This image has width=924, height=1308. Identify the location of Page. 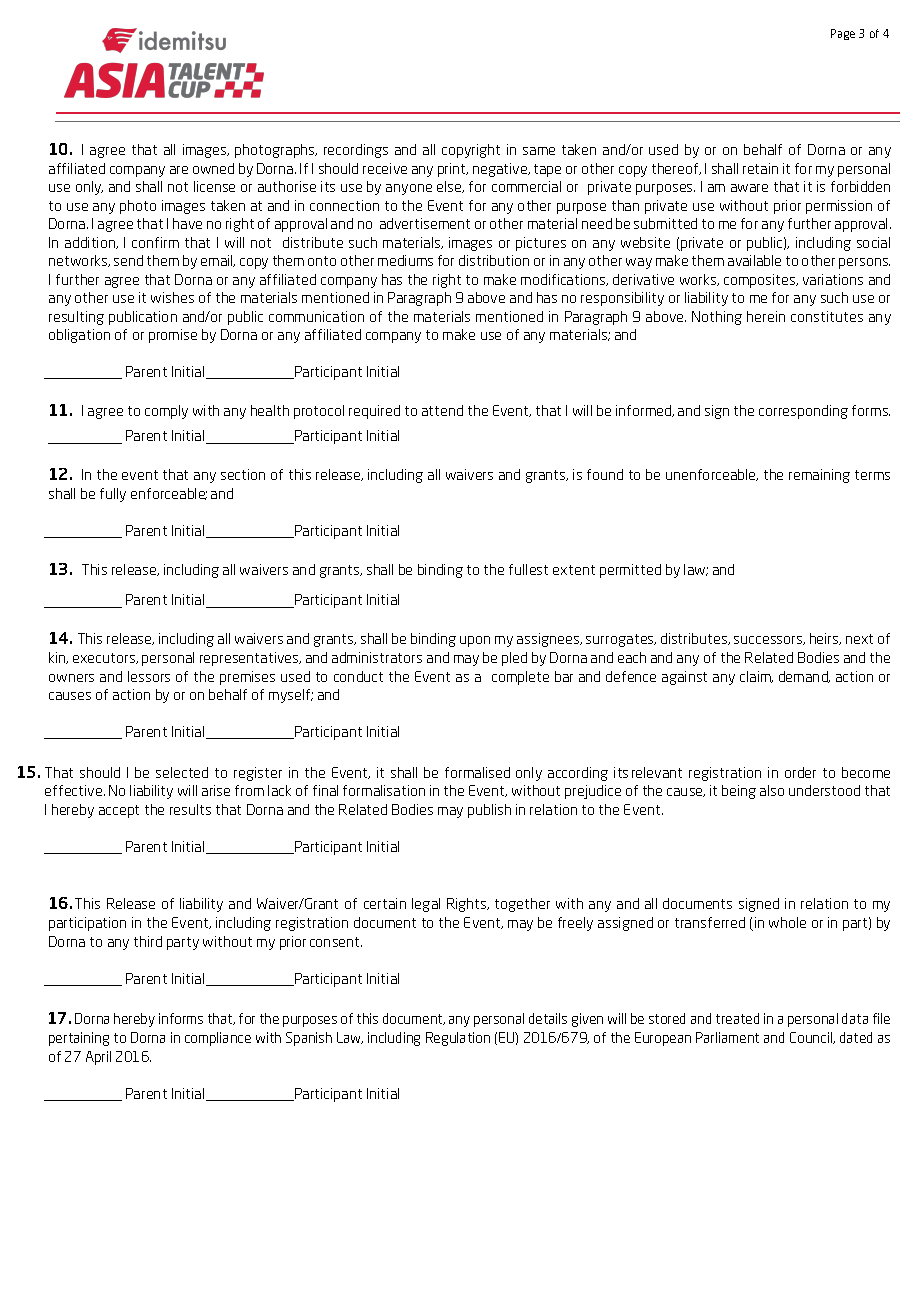
(843, 34).
